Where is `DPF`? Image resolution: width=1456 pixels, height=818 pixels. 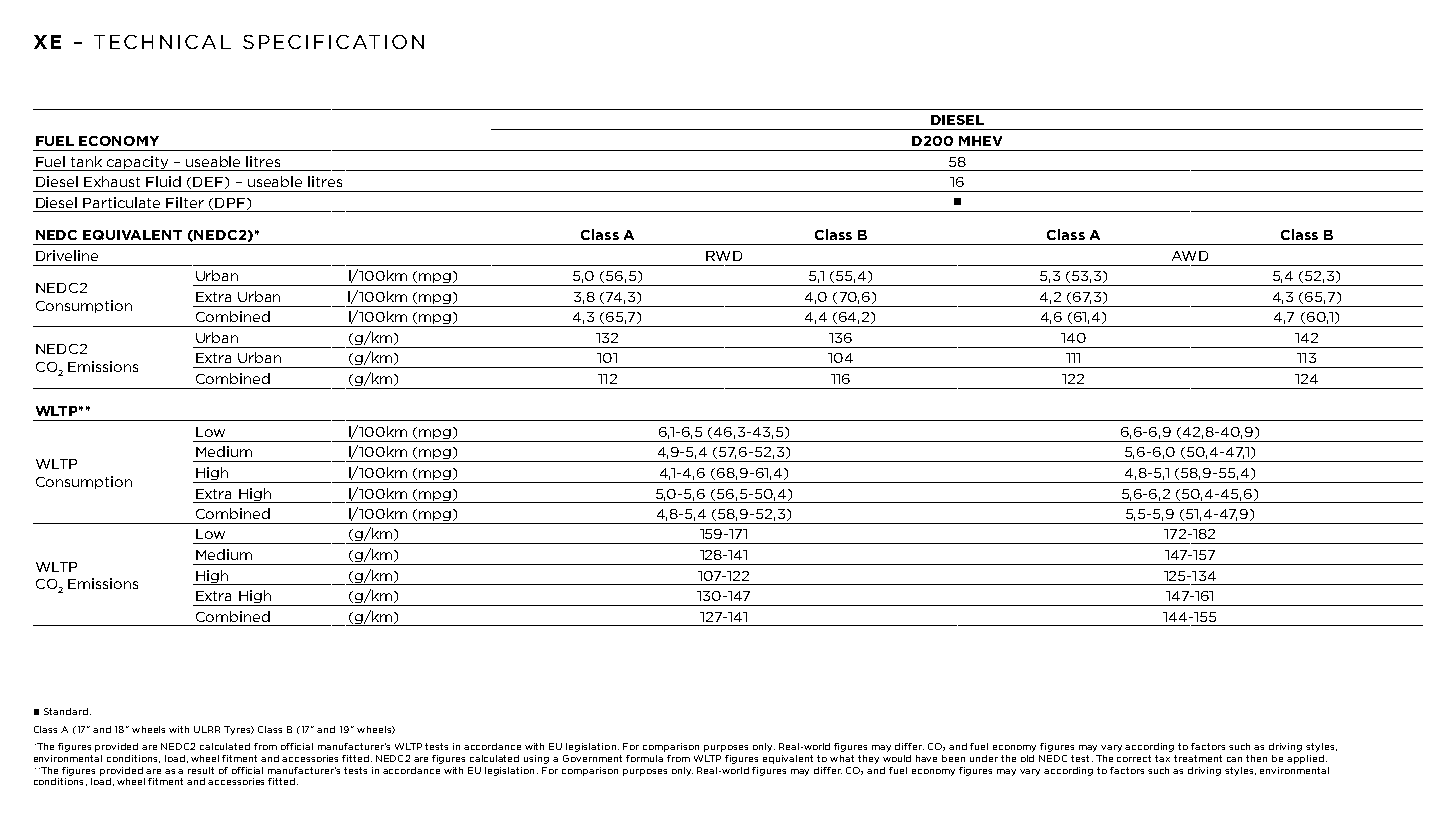 DPF is located at coordinates (230, 203).
